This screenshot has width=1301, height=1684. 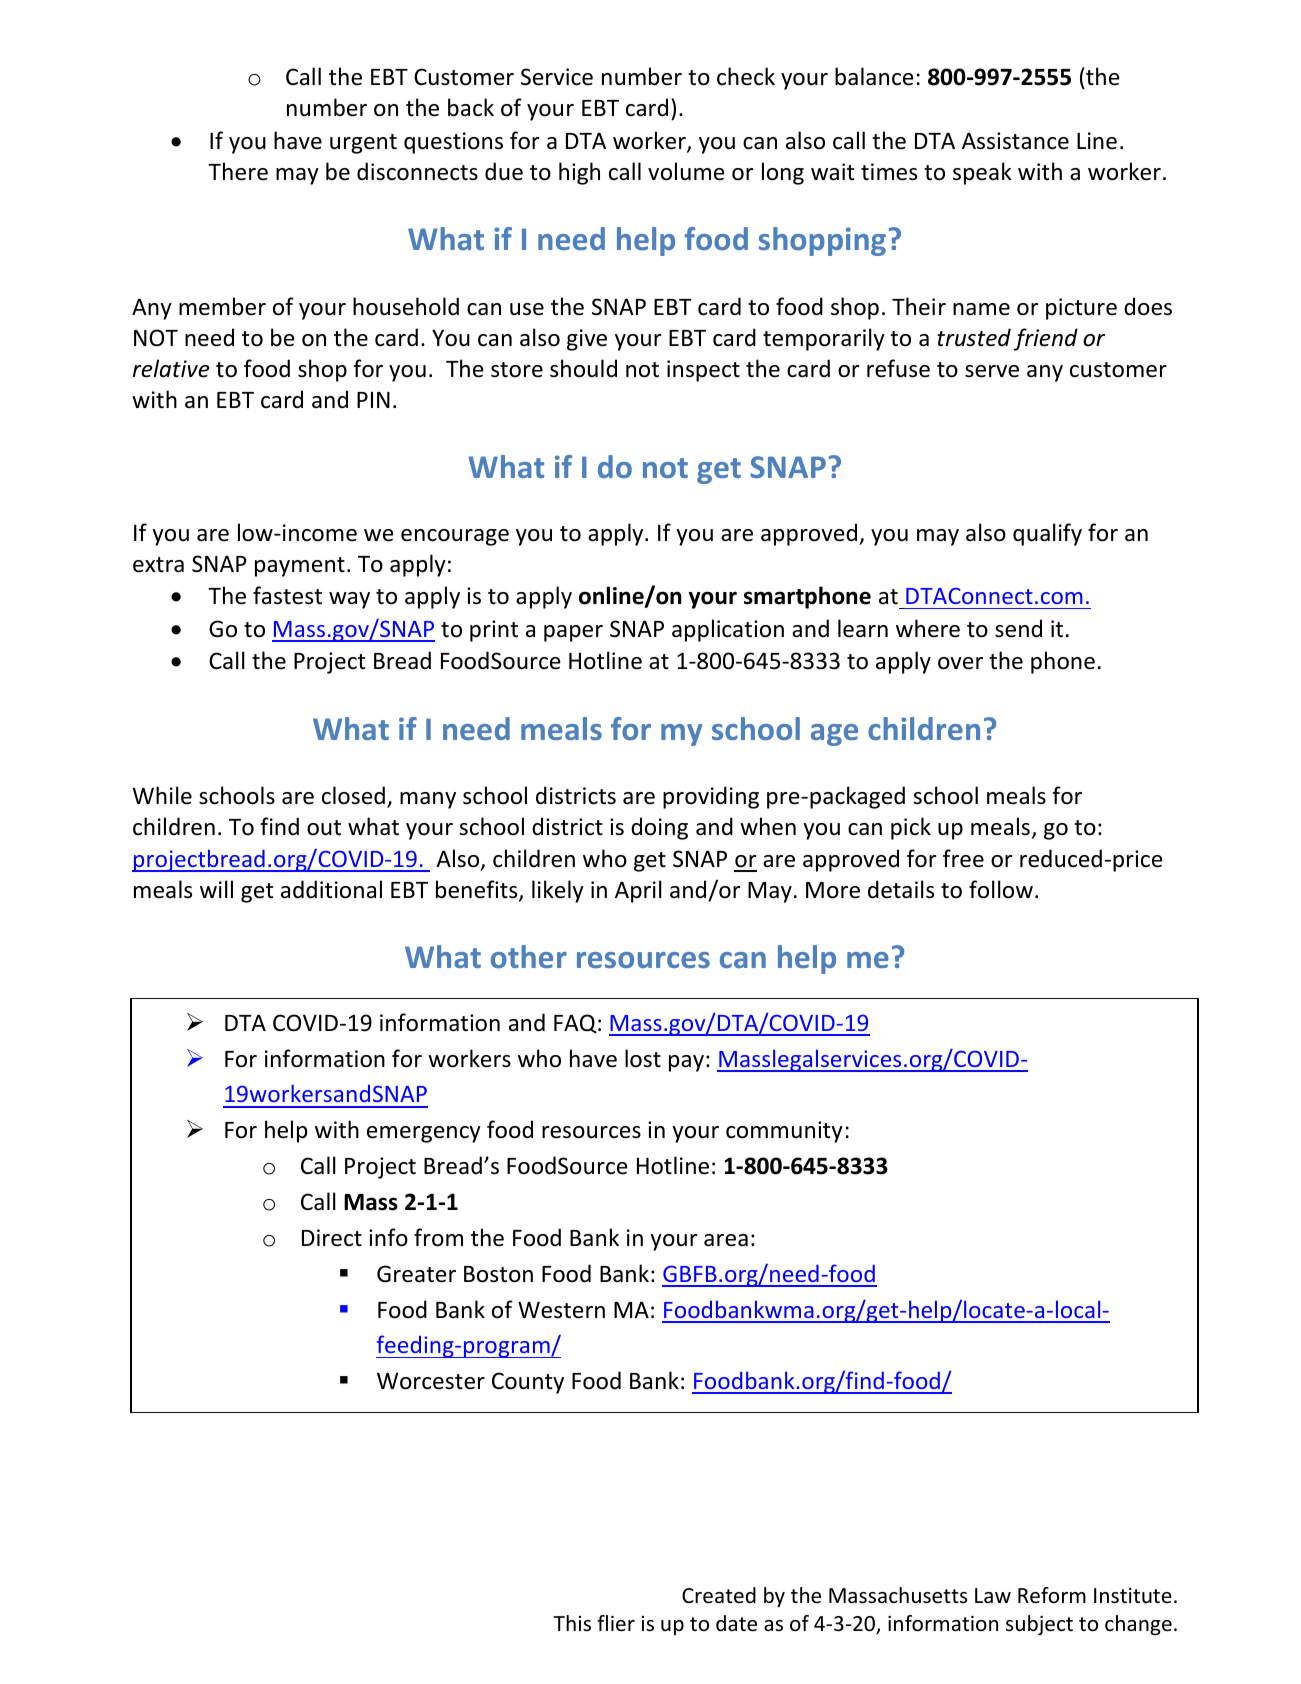 I want to click on community, so click(x=784, y=1132).
